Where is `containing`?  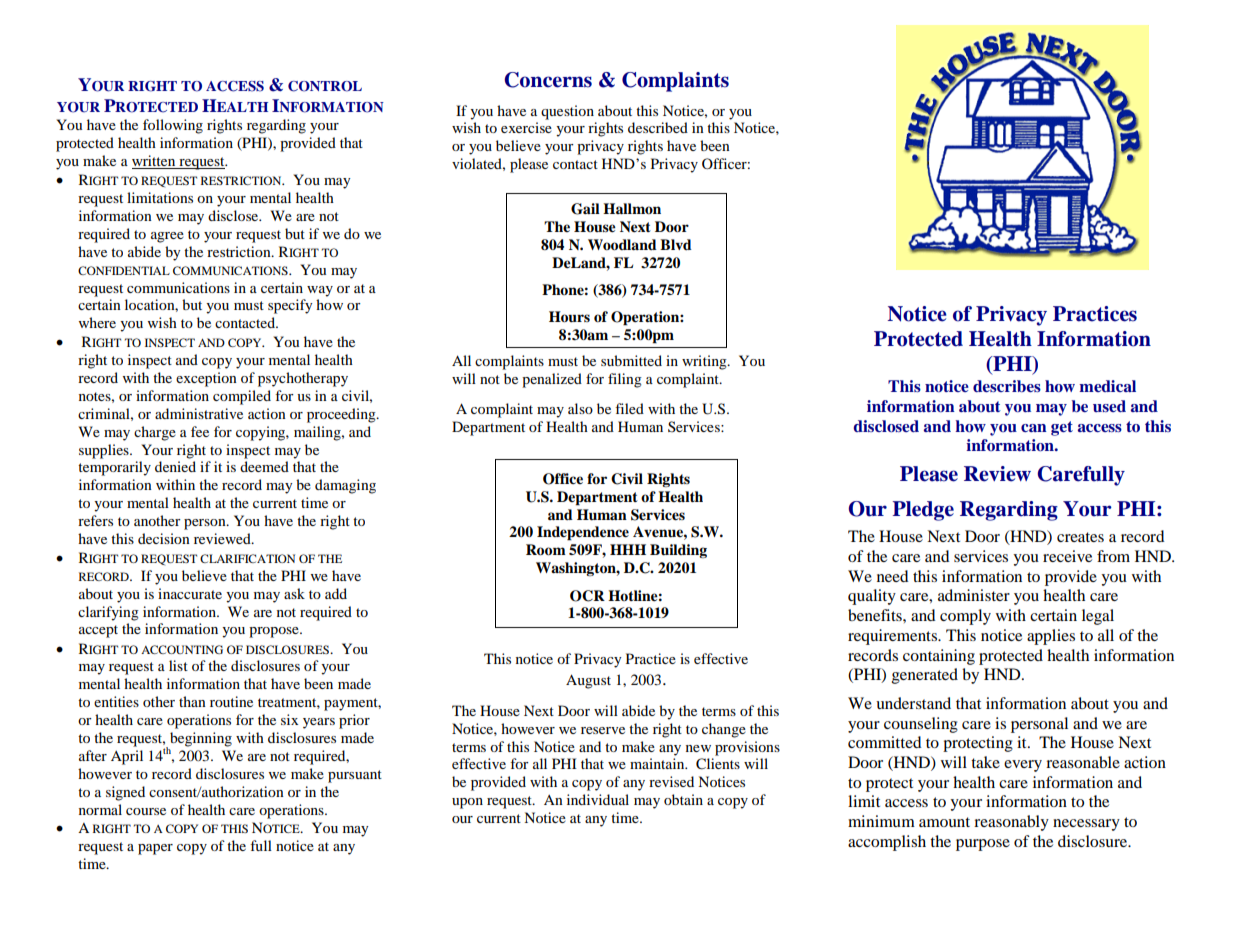
containing is located at coordinates (939, 657).
